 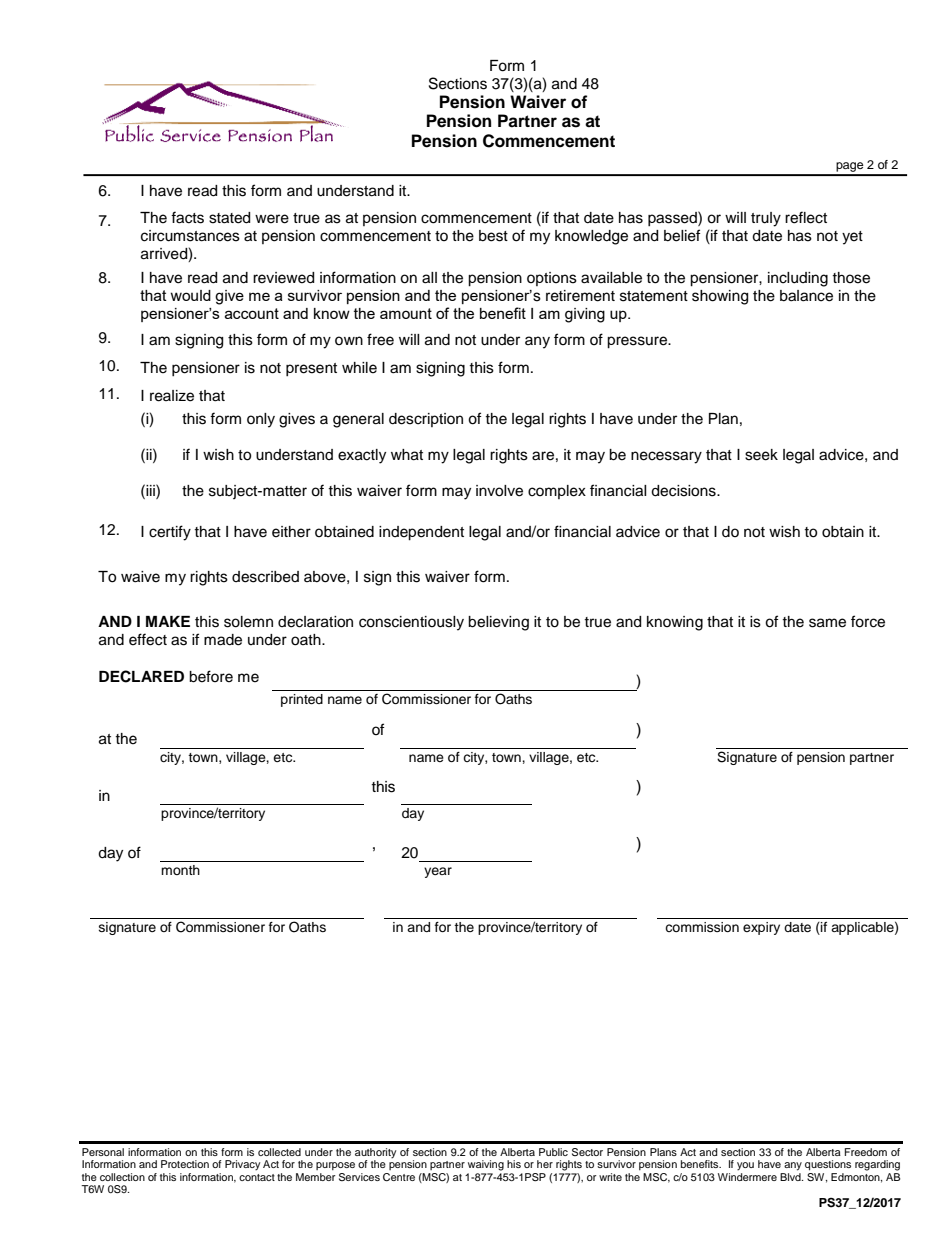 I want to click on truly, so click(x=766, y=219).
